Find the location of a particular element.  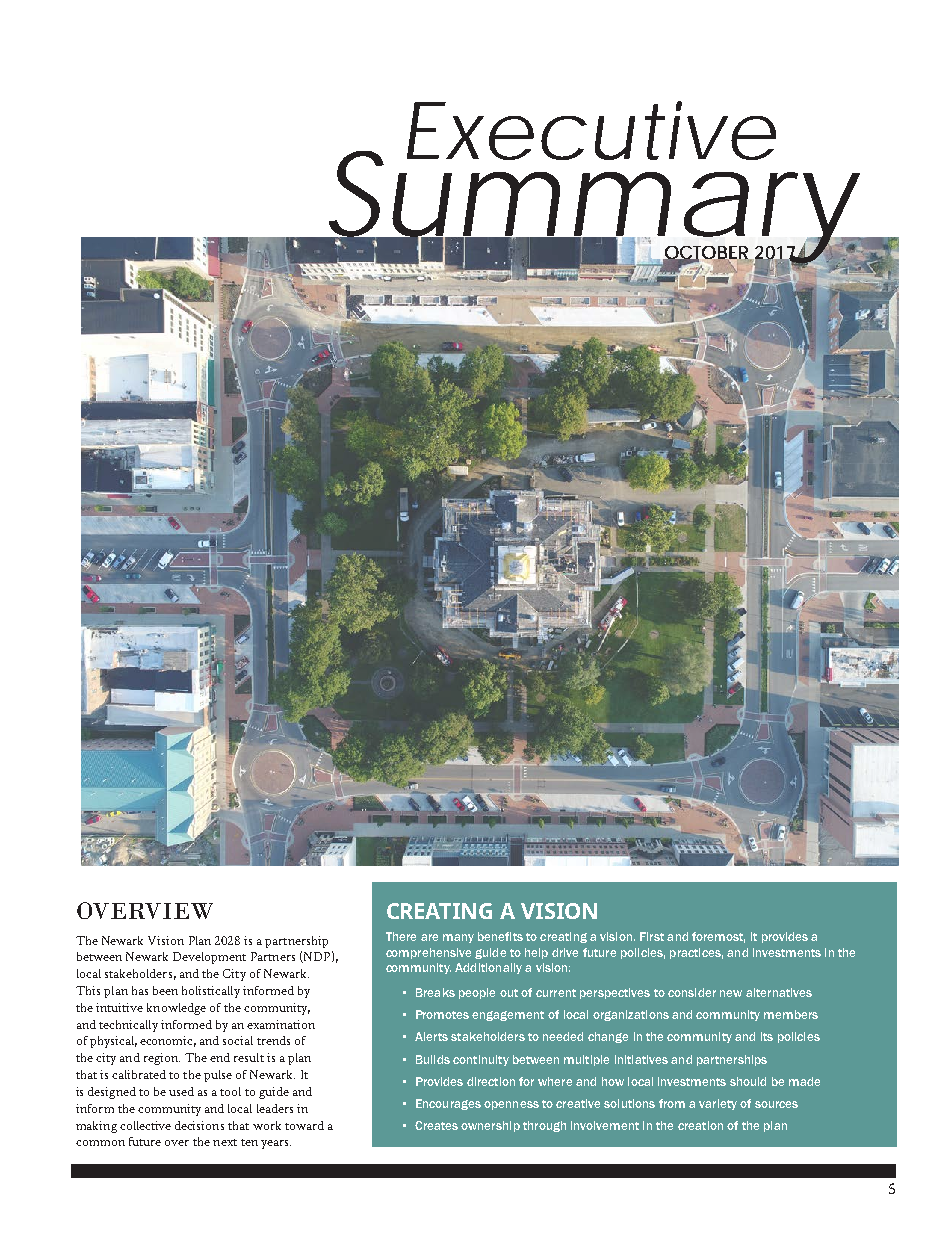

Development is located at coordinates (209, 958).
